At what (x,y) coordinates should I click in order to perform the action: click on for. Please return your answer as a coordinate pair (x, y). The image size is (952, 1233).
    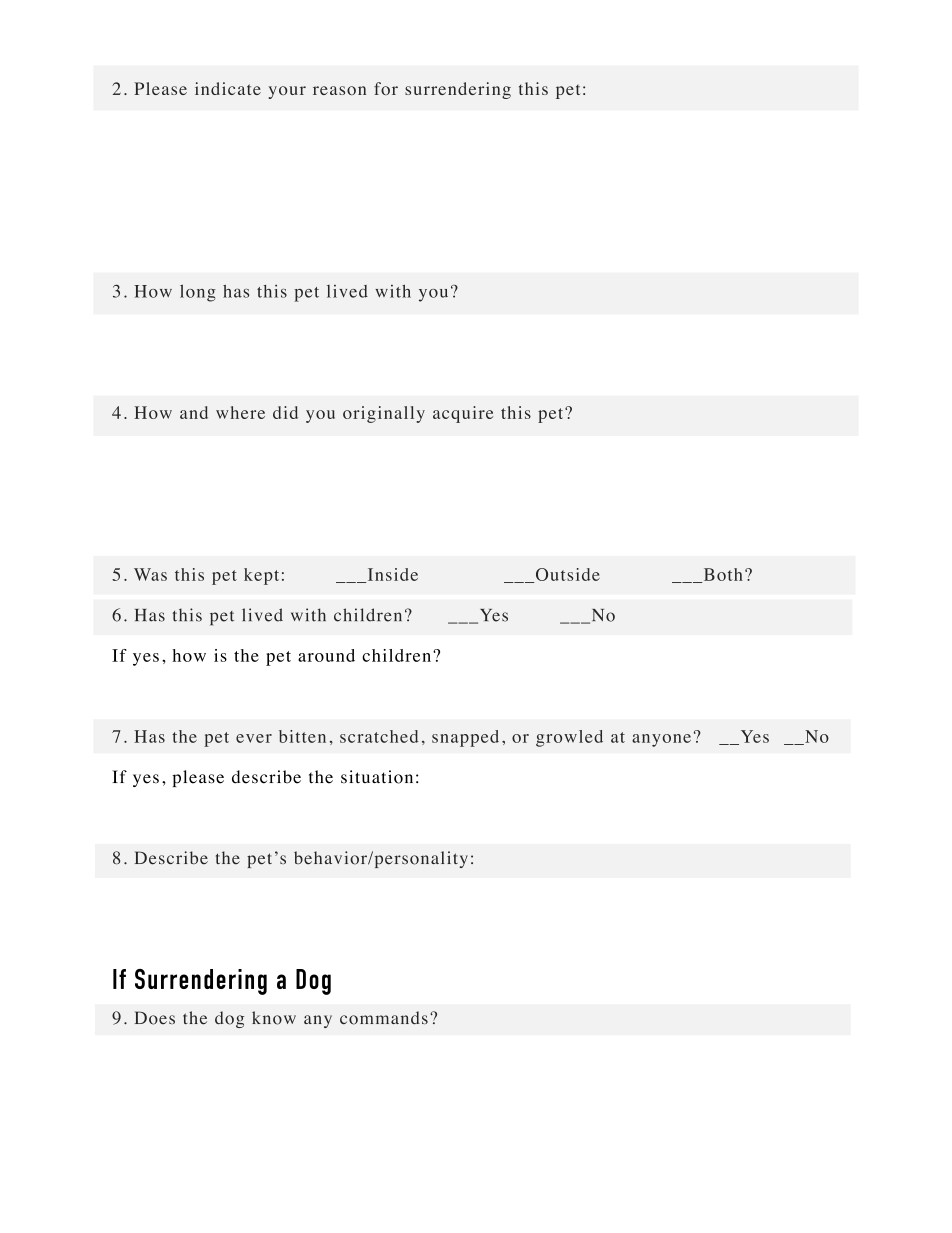
    Looking at the image, I should click on (386, 88).
